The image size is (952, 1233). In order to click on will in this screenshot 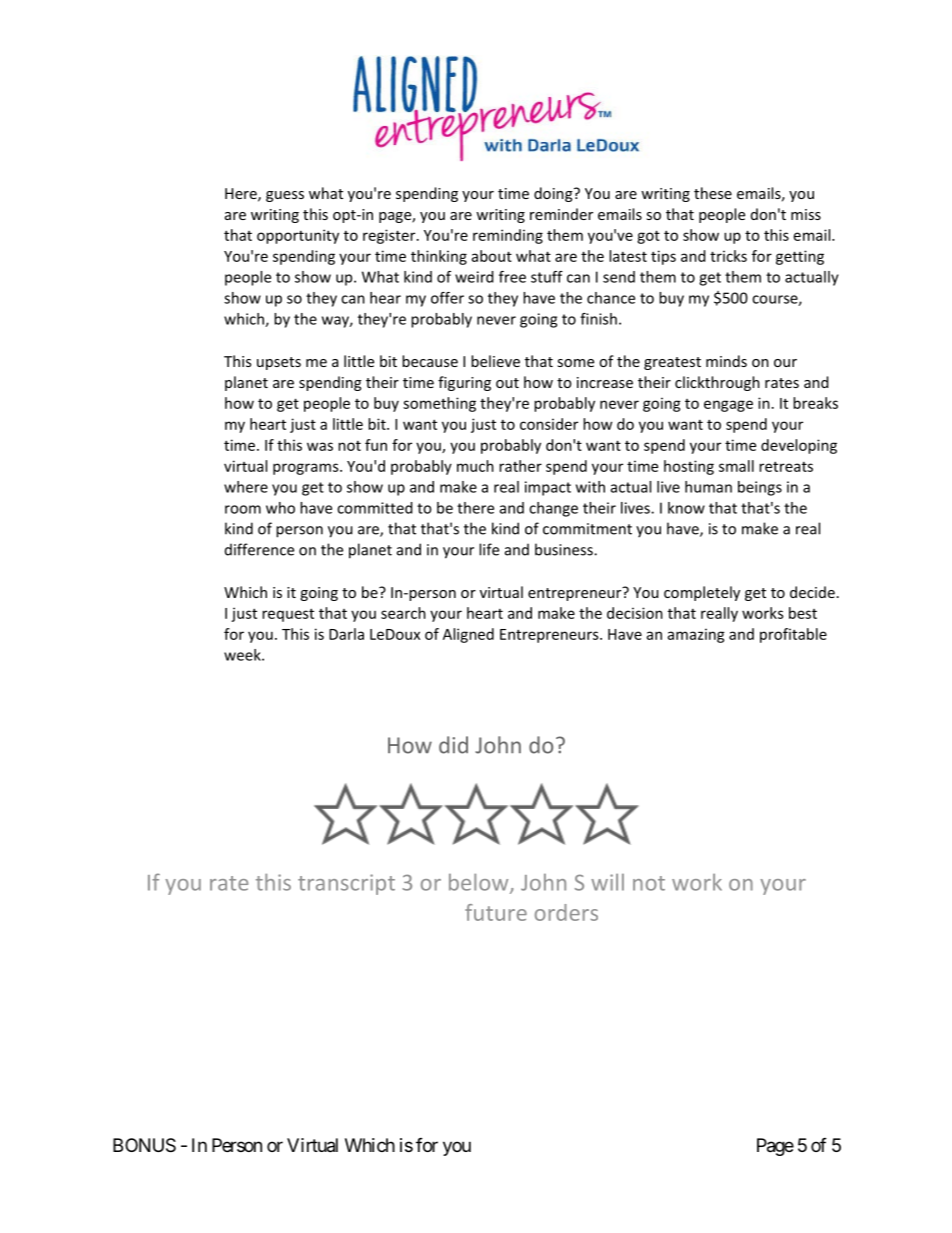, I will do `click(607, 882)`.
